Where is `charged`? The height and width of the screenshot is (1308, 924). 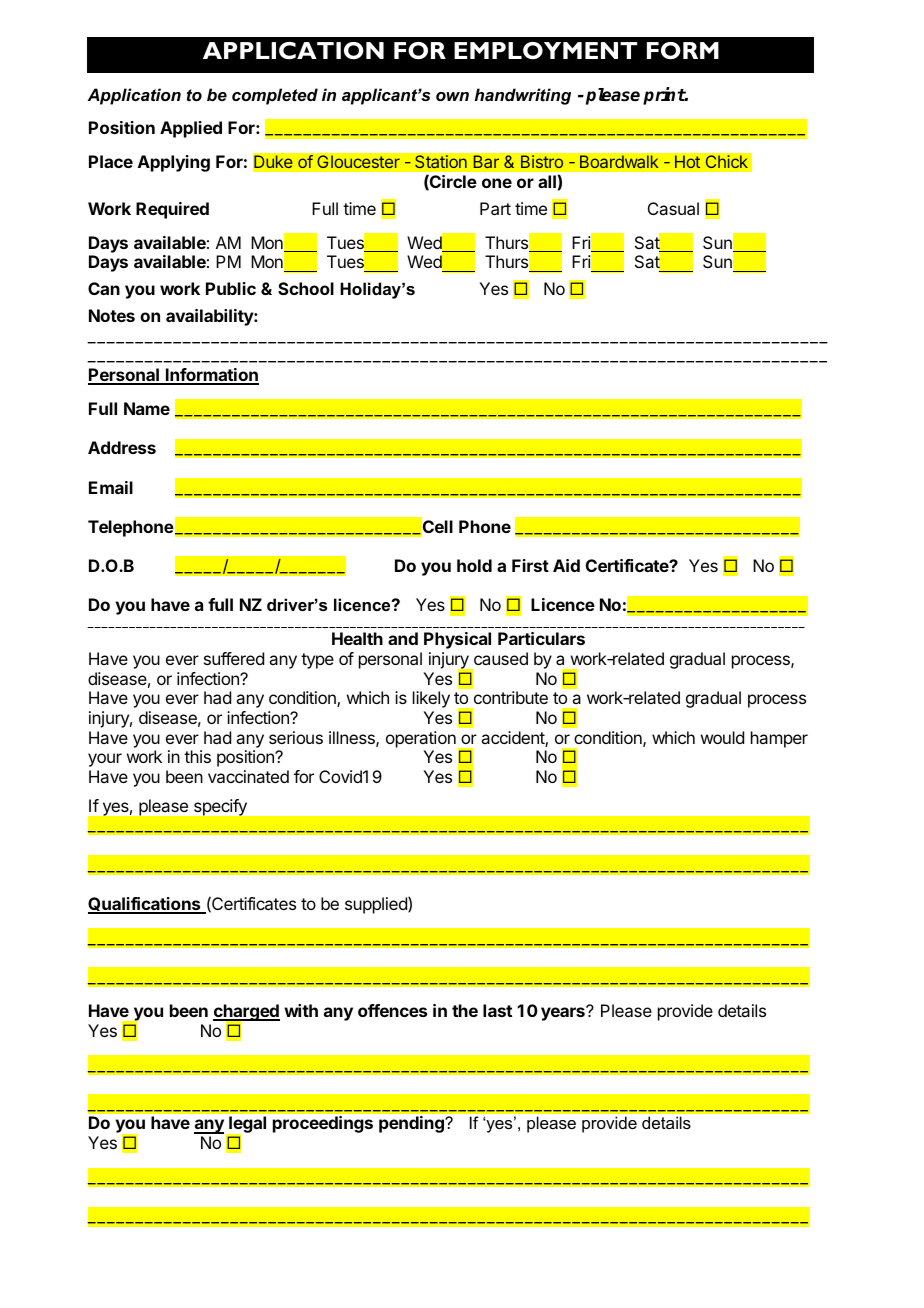 charged is located at coordinates (246, 1014).
